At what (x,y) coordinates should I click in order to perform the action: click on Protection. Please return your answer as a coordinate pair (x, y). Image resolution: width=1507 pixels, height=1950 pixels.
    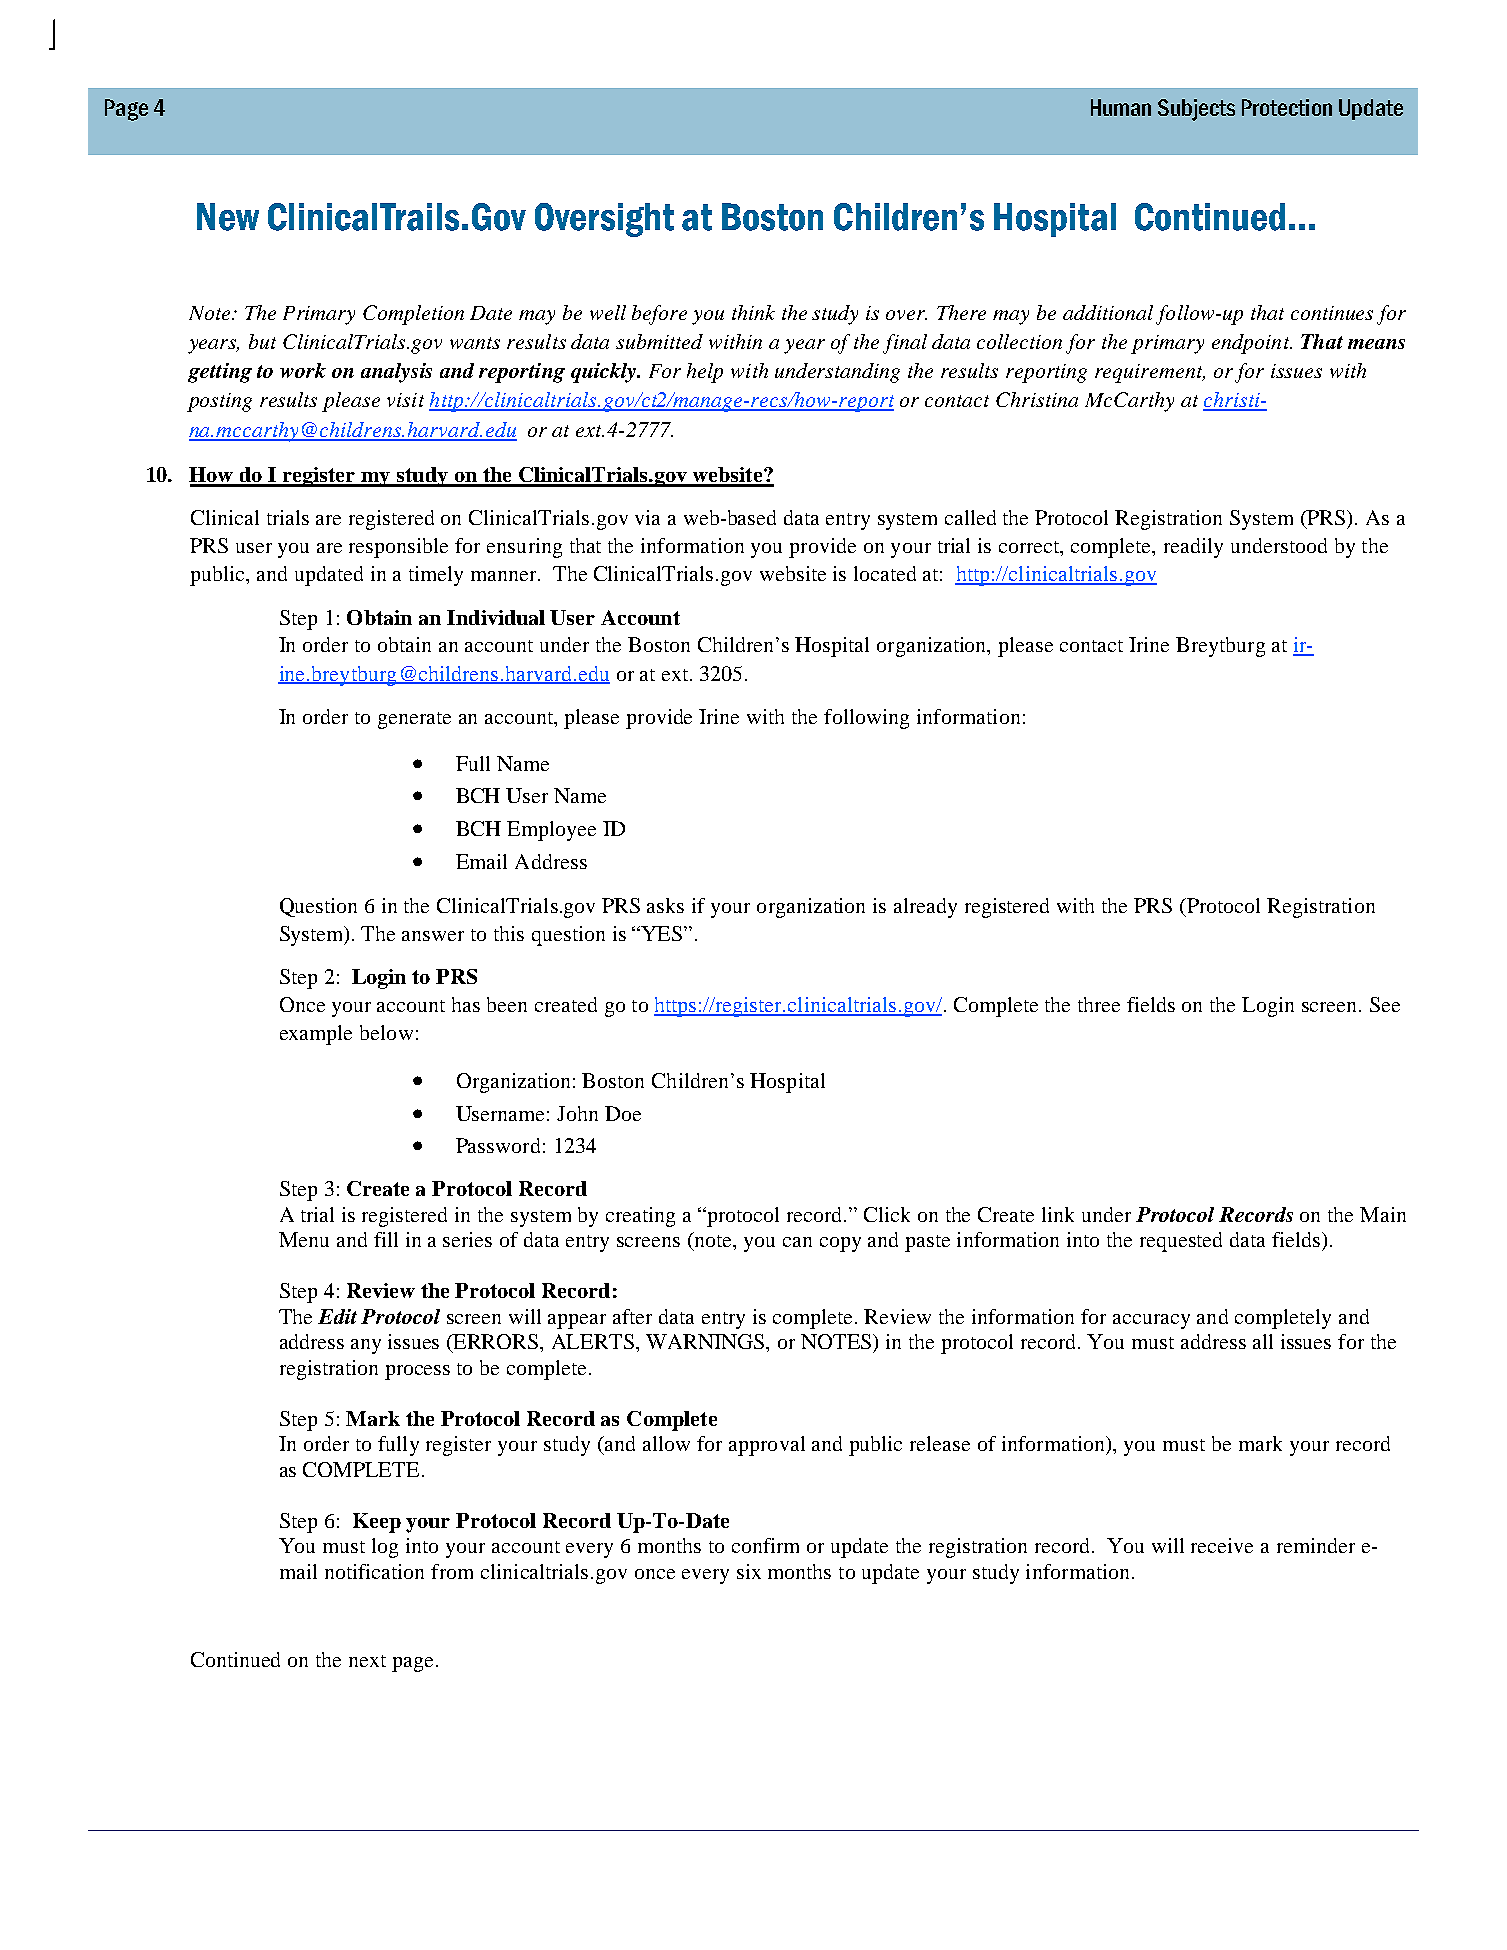
    Looking at the image, I should click on (1287, 107).
